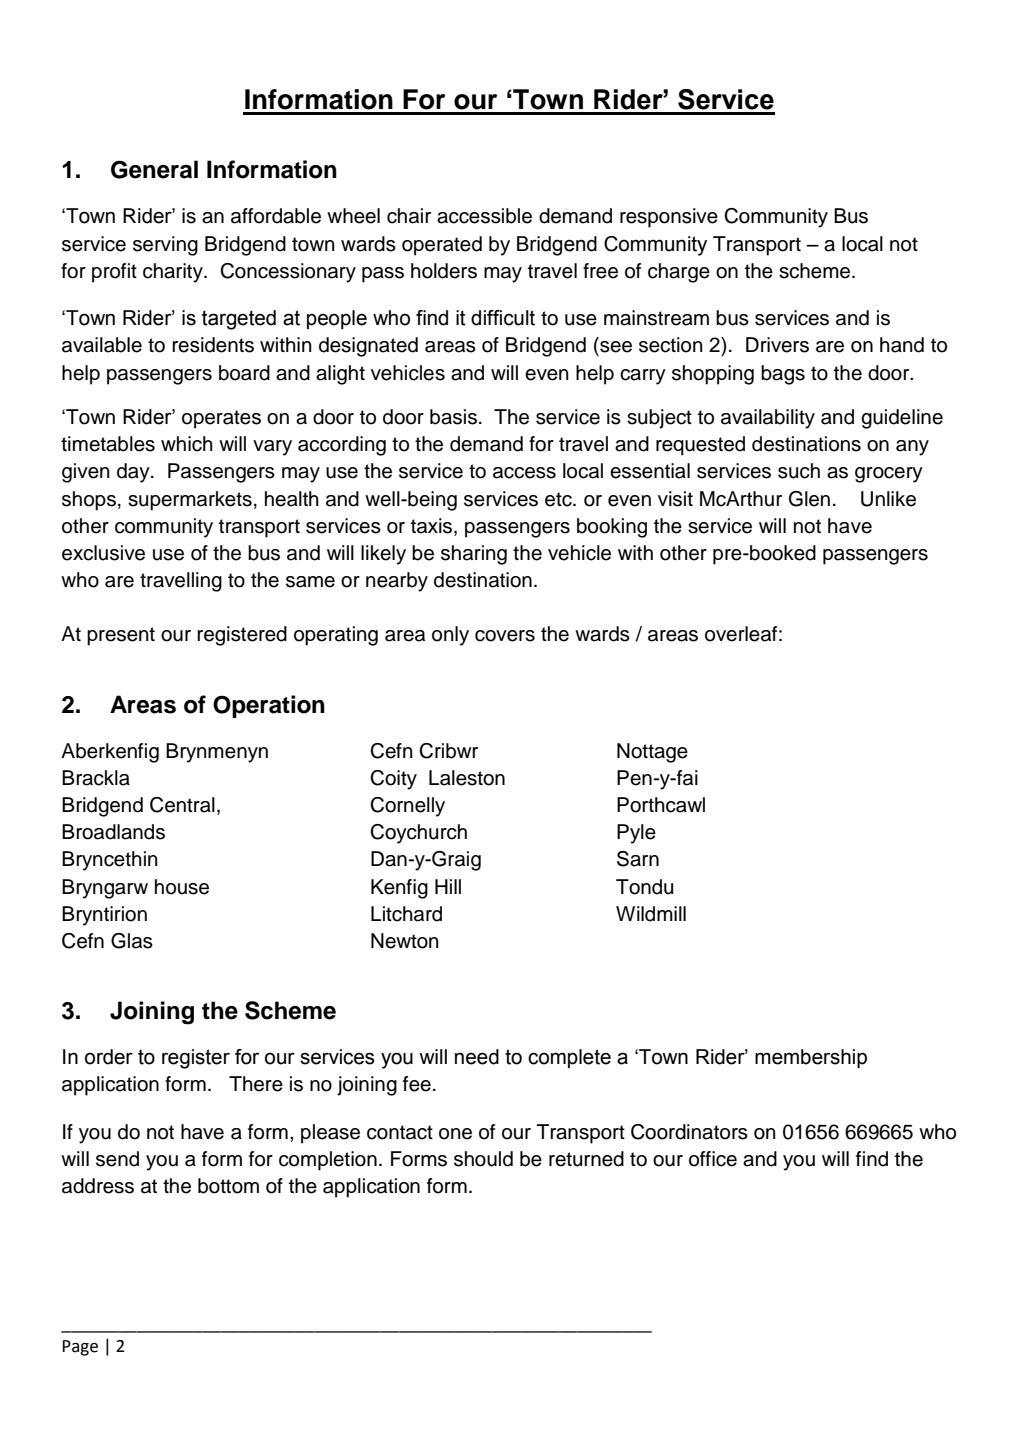 This page has width=1019, height=1441. I want to click on Central, so click(182, 805).
